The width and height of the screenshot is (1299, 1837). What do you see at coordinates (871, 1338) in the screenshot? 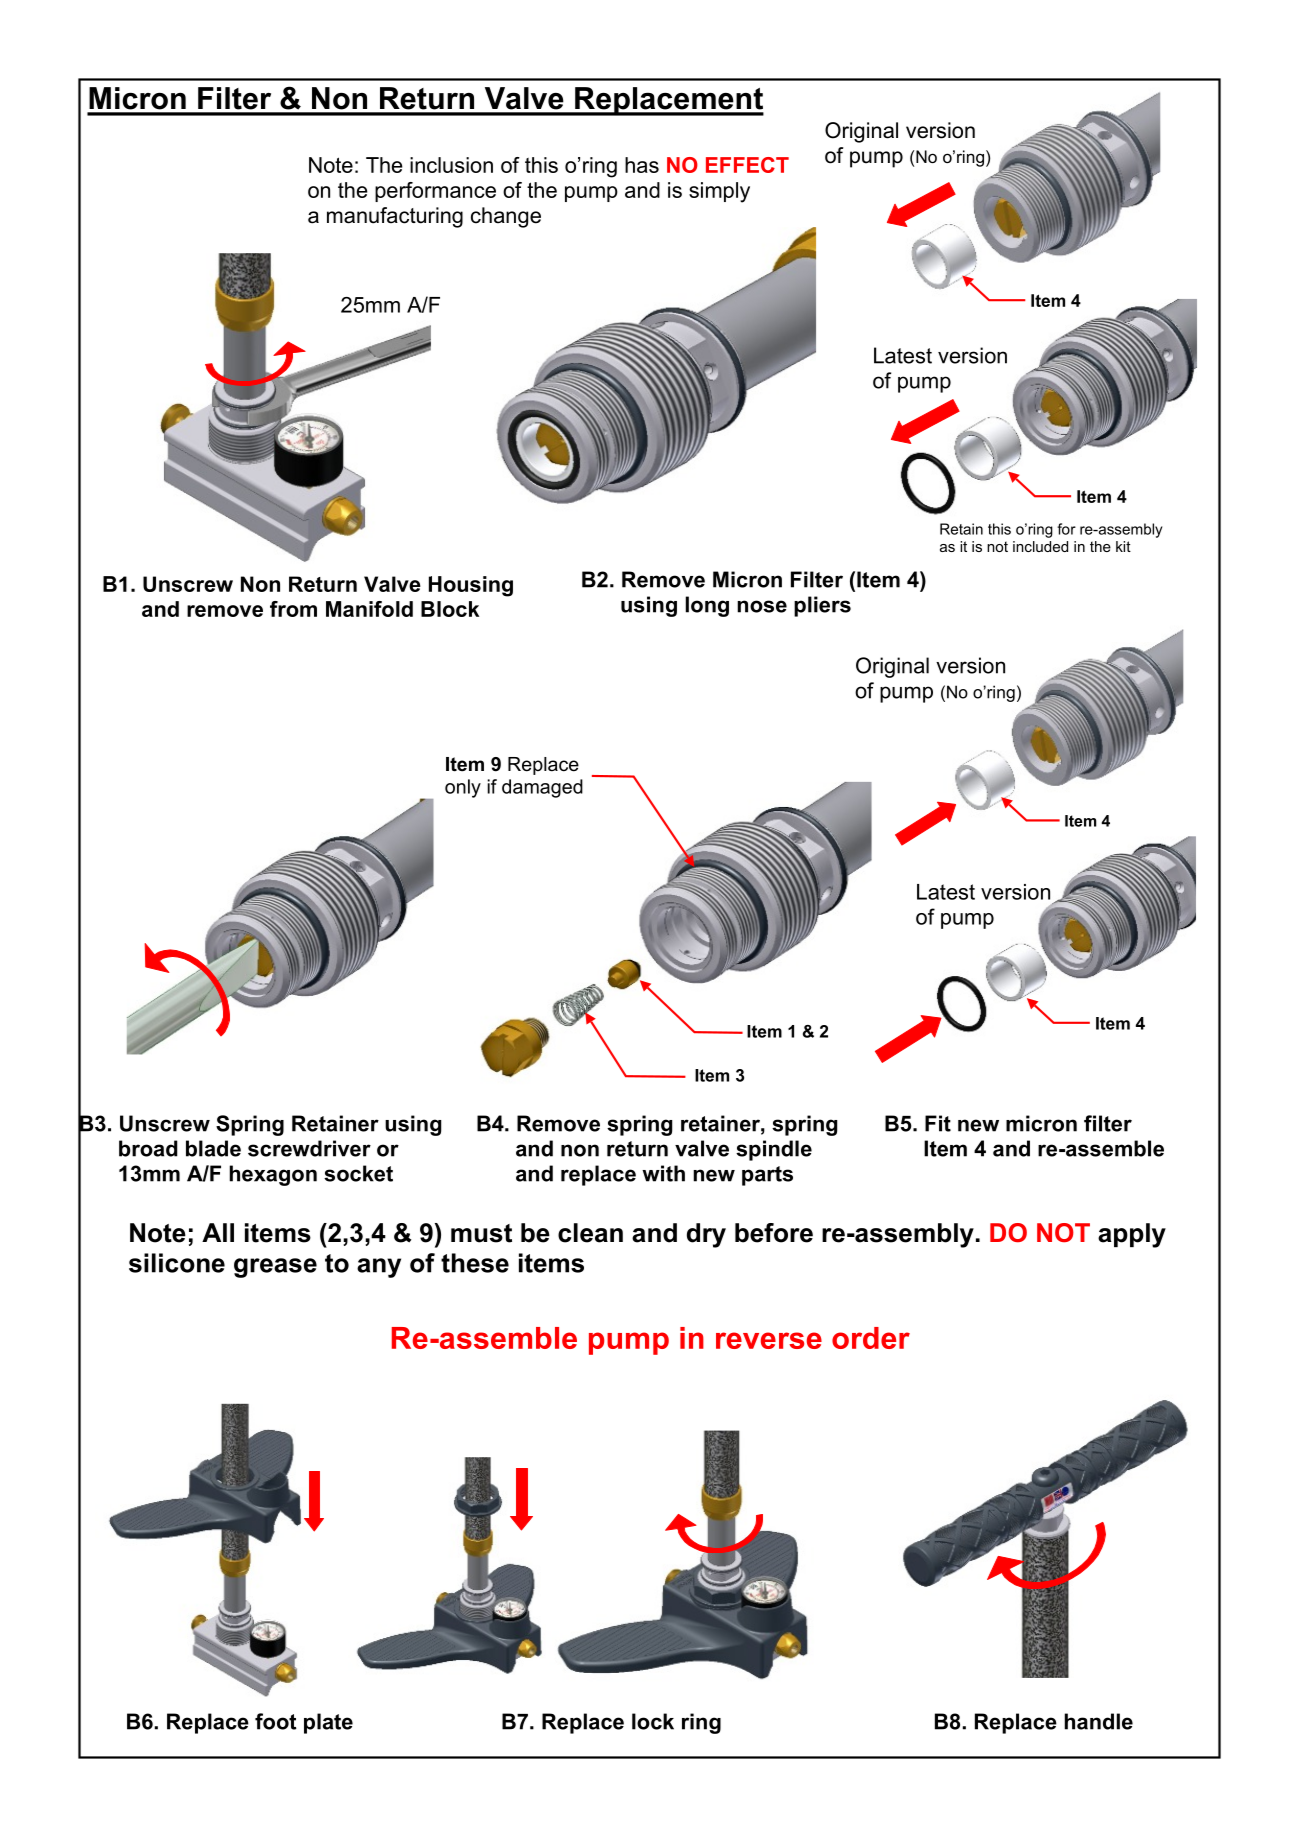
I see `order` at bounding box center [871, 1338].
